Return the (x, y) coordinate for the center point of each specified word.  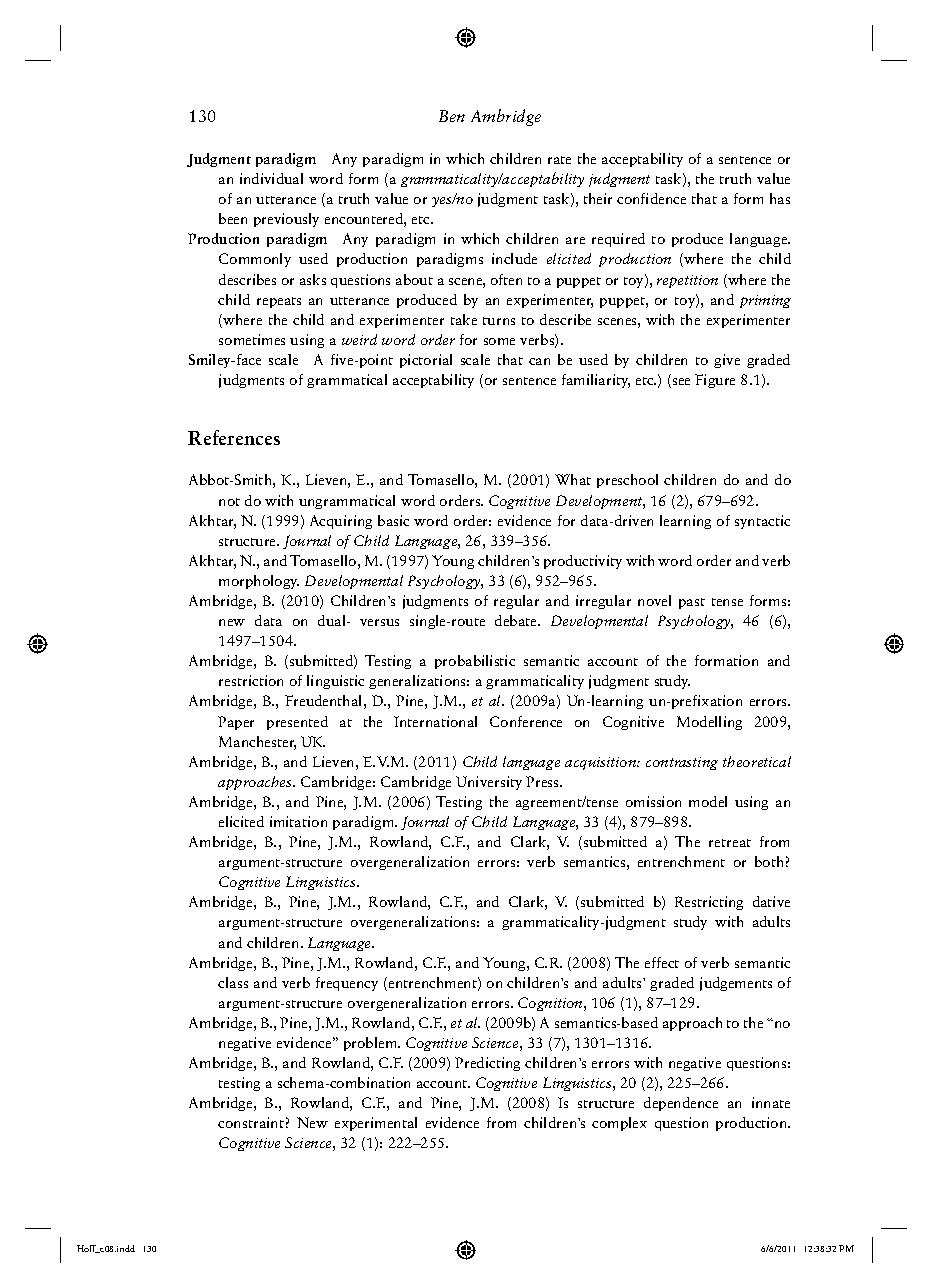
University (489, 783)
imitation (298, 821)
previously (286, 220)
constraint (251, 1122)
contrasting (682, 763)
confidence (651, 198)
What (573, 479)
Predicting (487, 1064)
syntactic (762, 522)
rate (559, 160)
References (234, 437)
